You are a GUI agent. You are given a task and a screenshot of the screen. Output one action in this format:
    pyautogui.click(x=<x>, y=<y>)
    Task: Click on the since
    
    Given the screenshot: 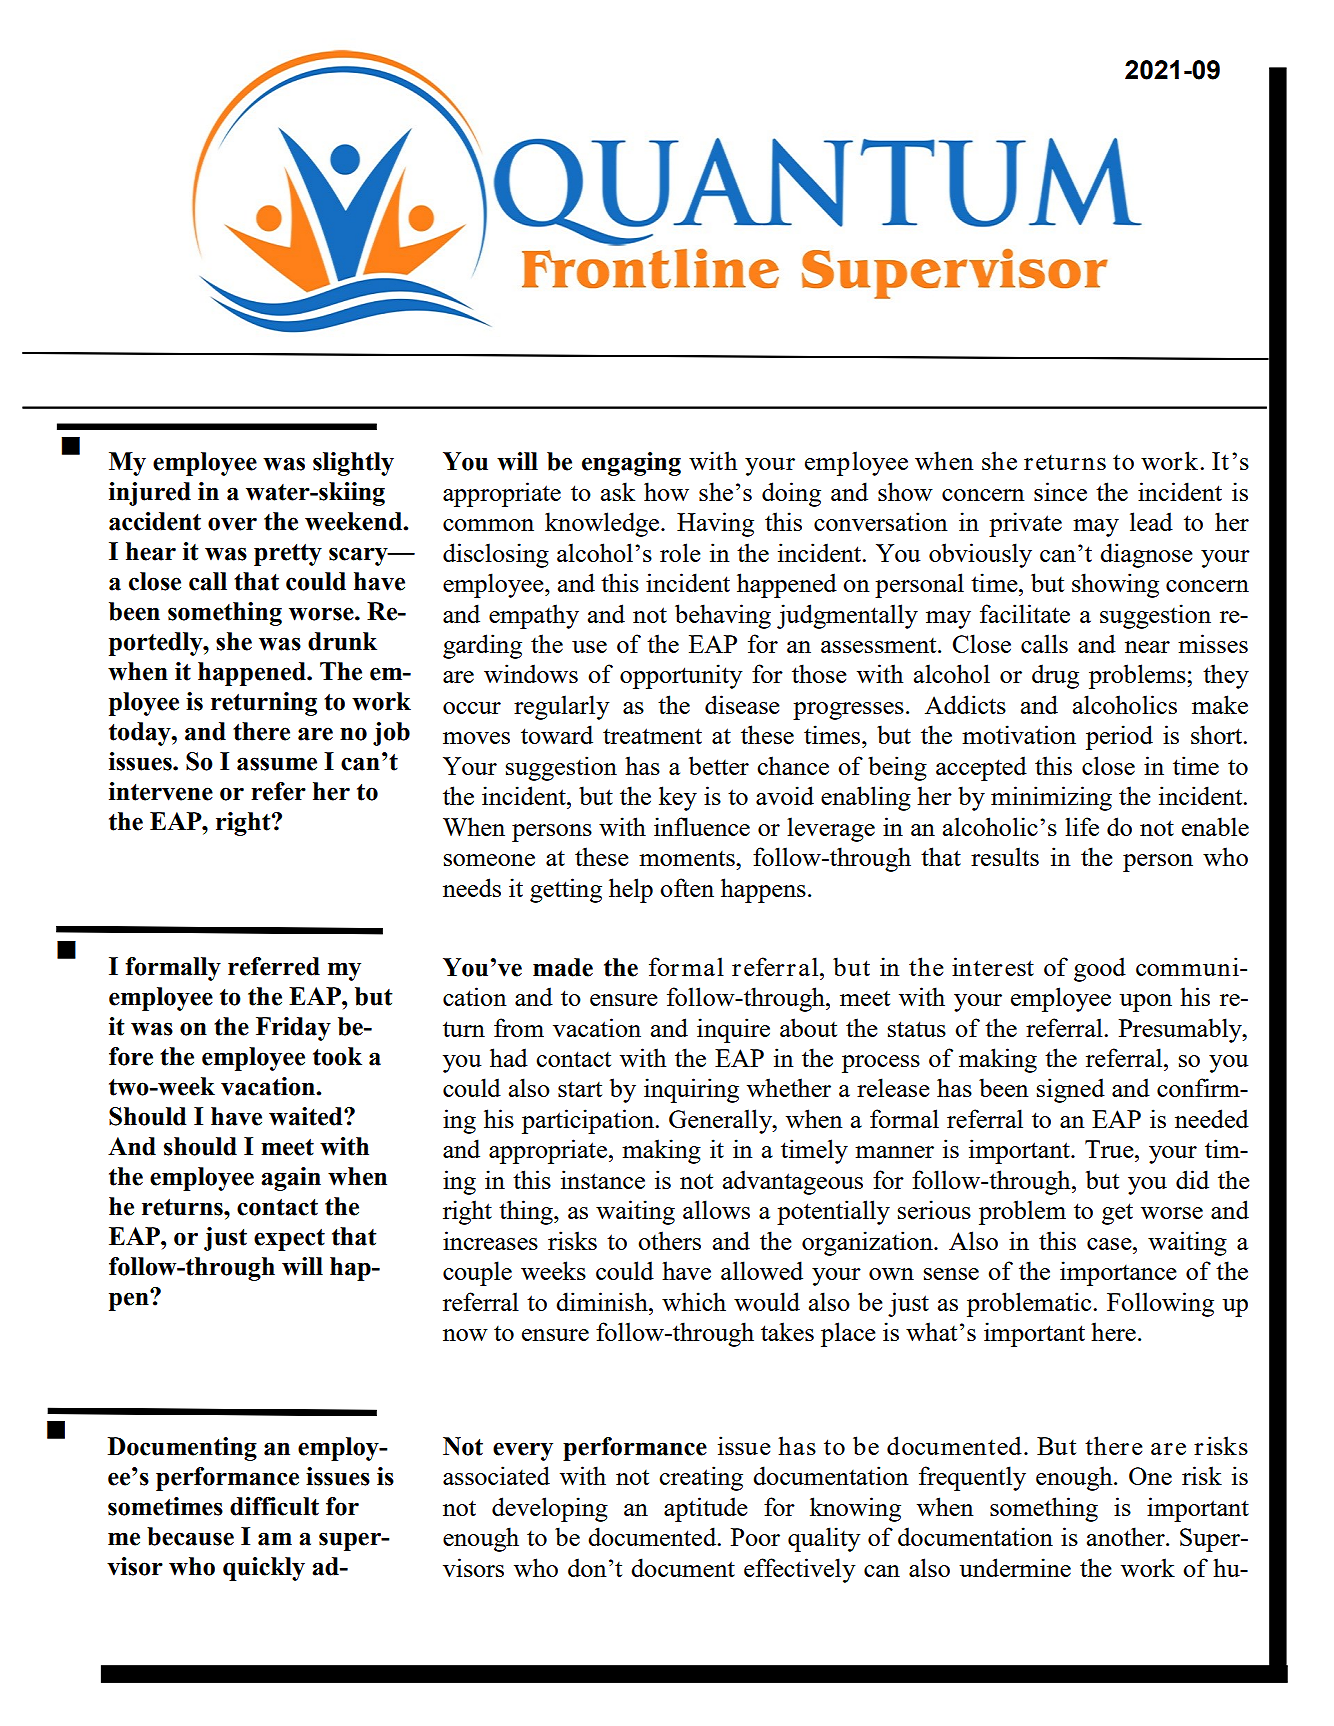 What is the action you would take?
    pyautogui.click(x=1060, y=491)
